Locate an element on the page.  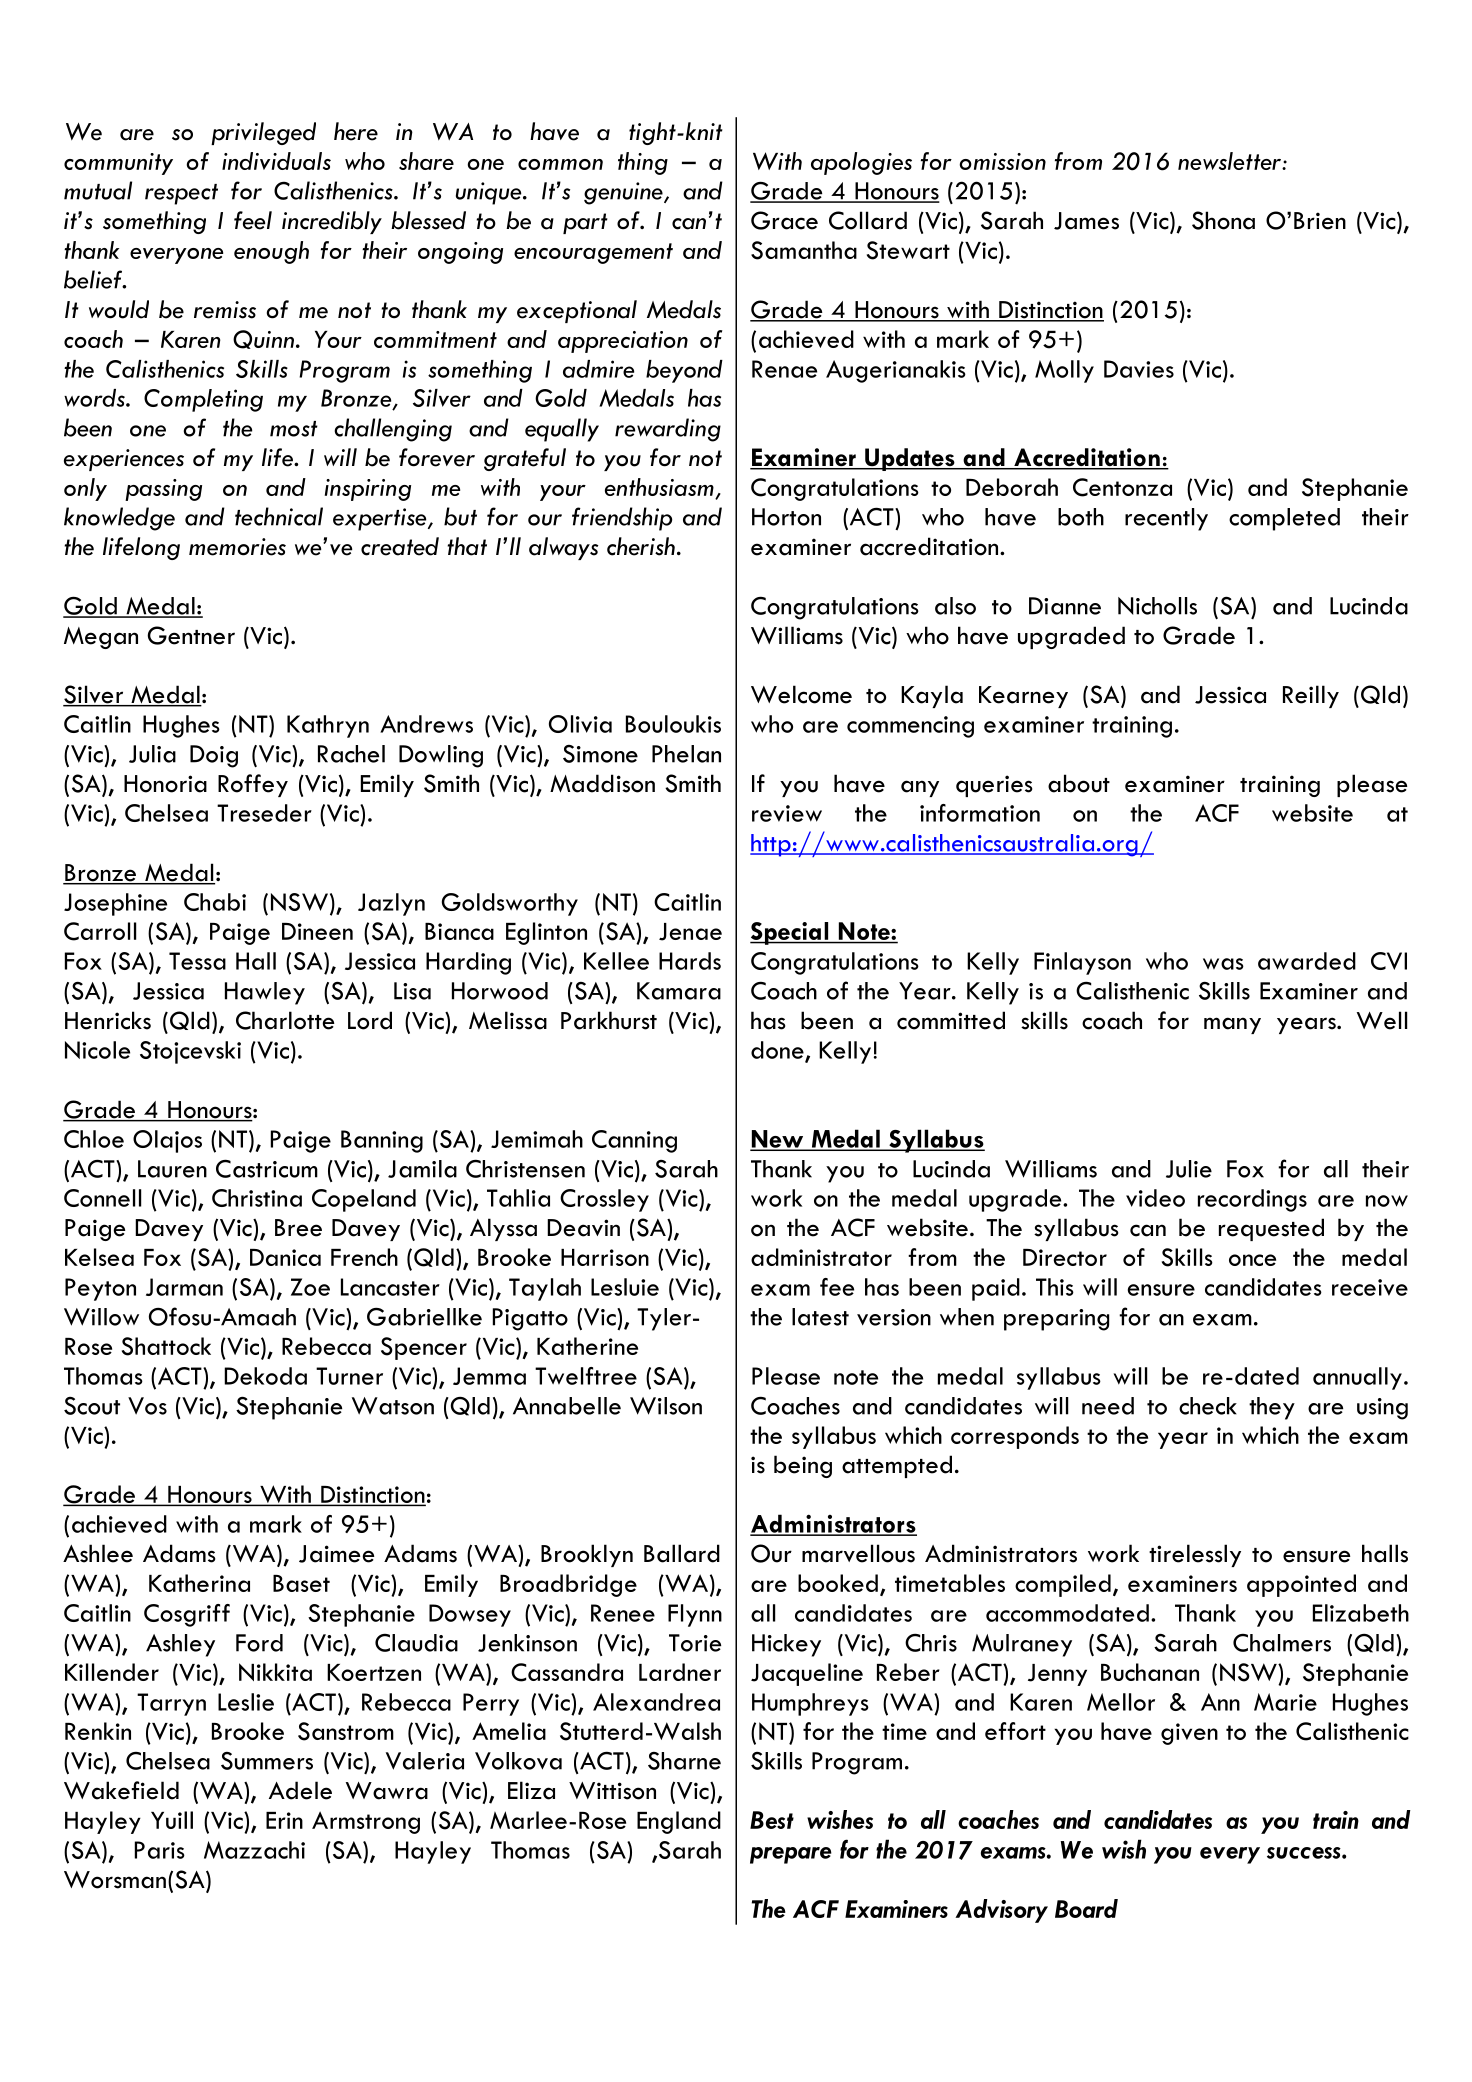
Grace is located at coordinates (784, 220).
